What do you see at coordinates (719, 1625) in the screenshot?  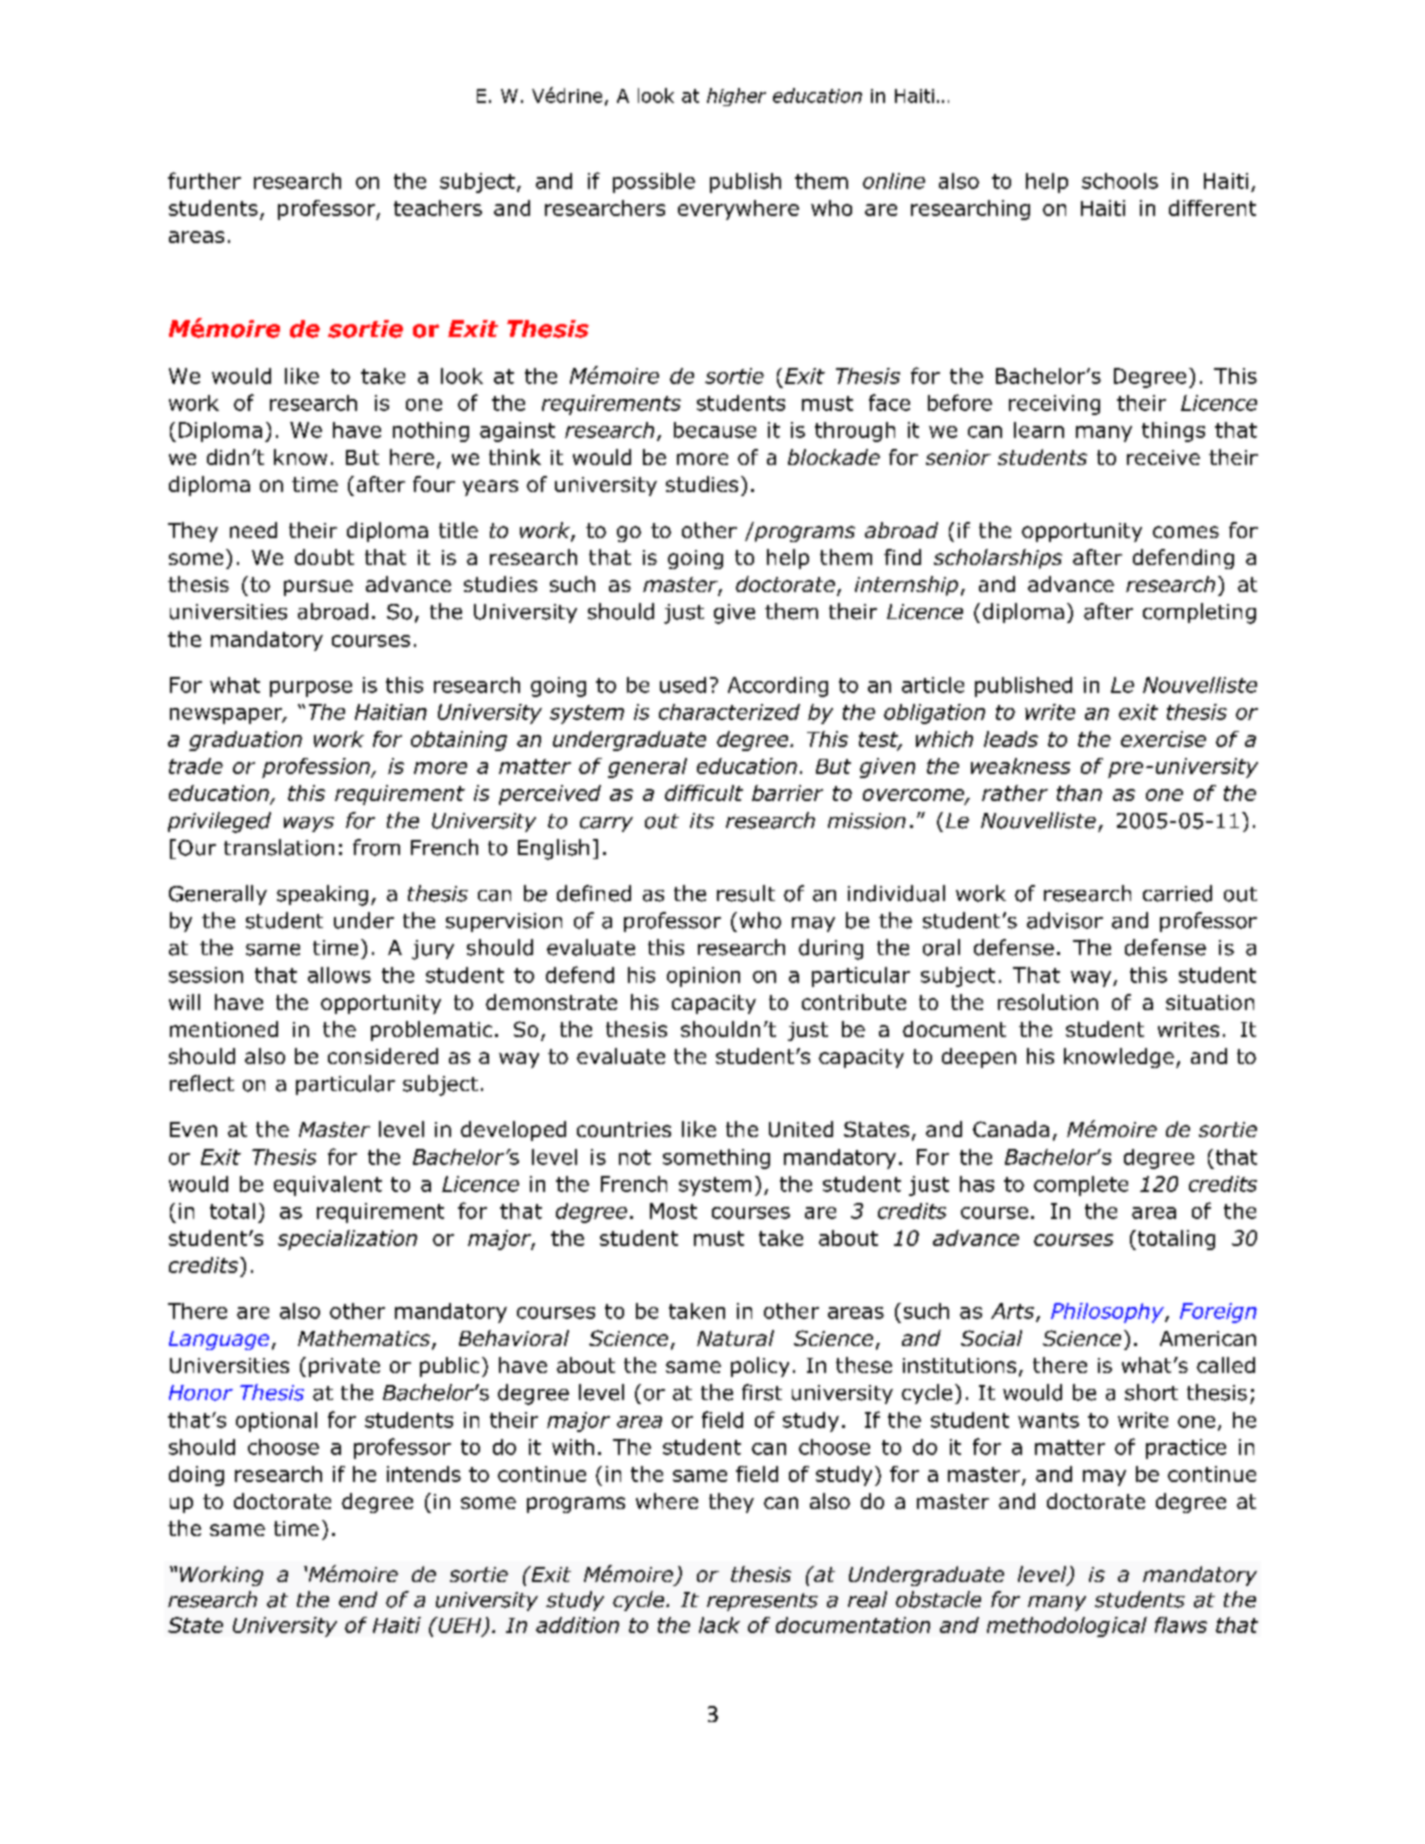 I see `lack` at bounding box center [719, 1625].
